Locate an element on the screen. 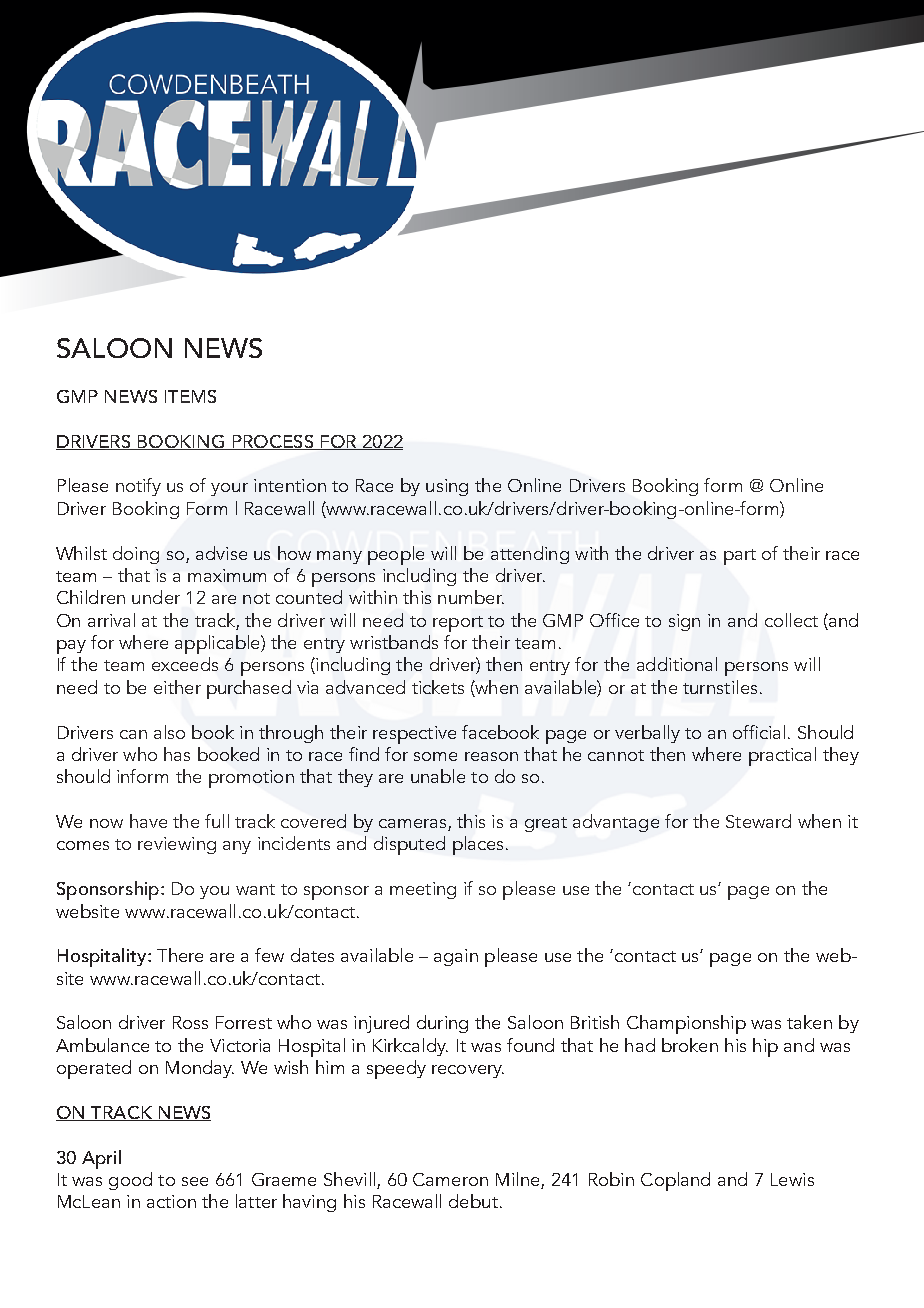 This screenshot has width=924, height=1308. ITEMS is located at coordinates (190, 396).
